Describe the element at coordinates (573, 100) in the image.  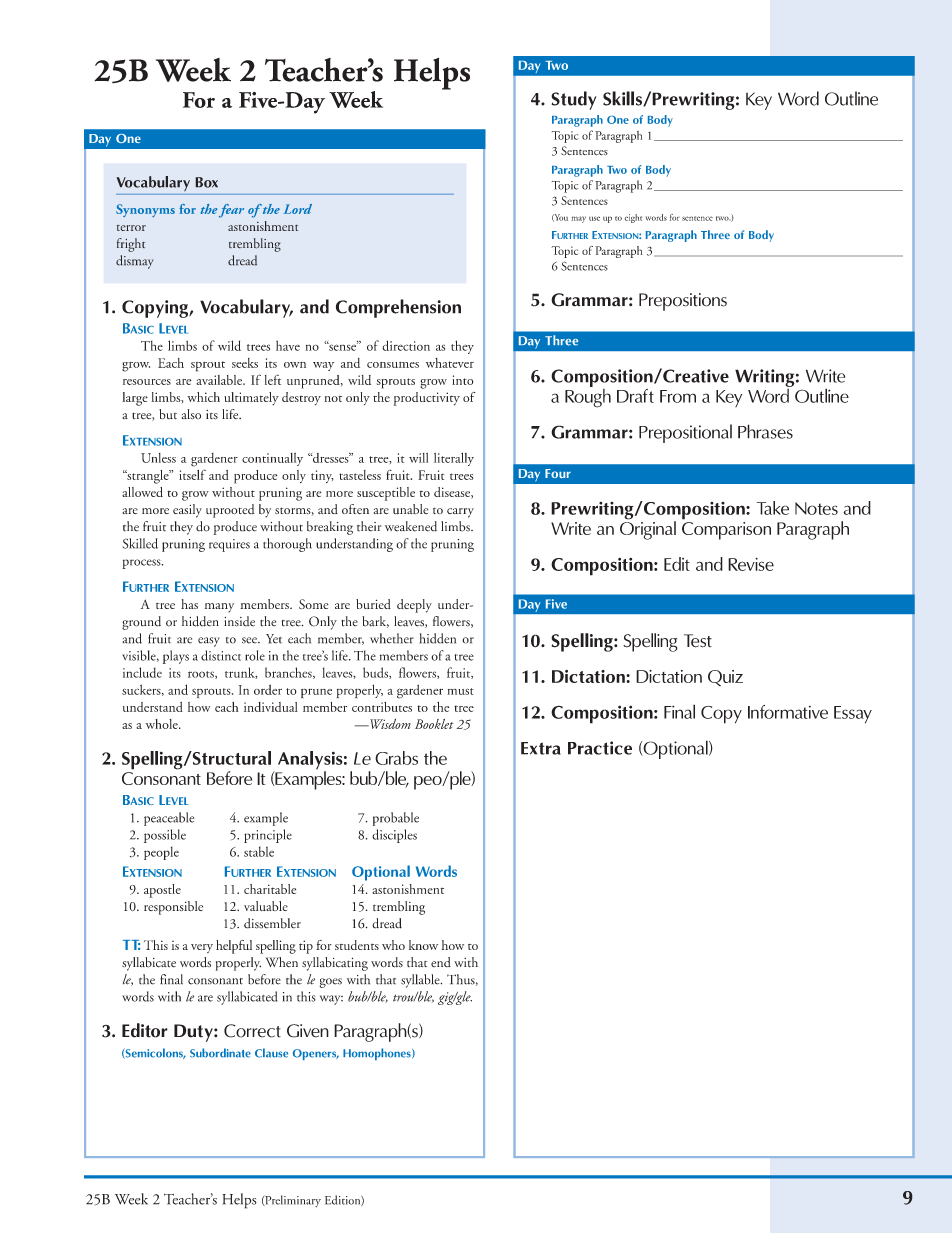
I see `Study` at that location.
